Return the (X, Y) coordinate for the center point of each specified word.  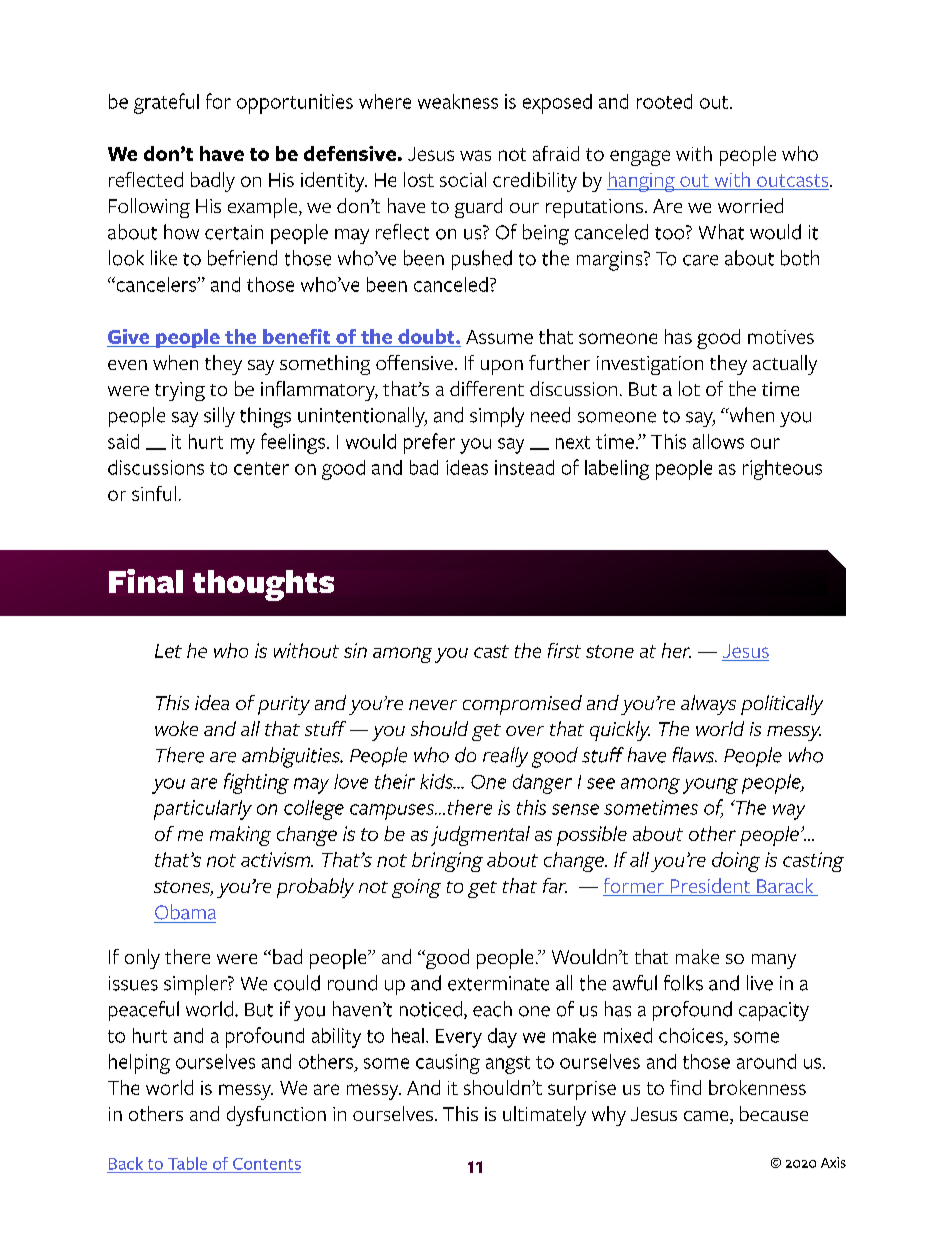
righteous (782, 470)
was (475, 155)
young (710, 786)
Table (187, 1163)
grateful (166, 103)
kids (437, 781)
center (261, 468)
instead (524, 467)
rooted (664, 101)
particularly (203, 810)
